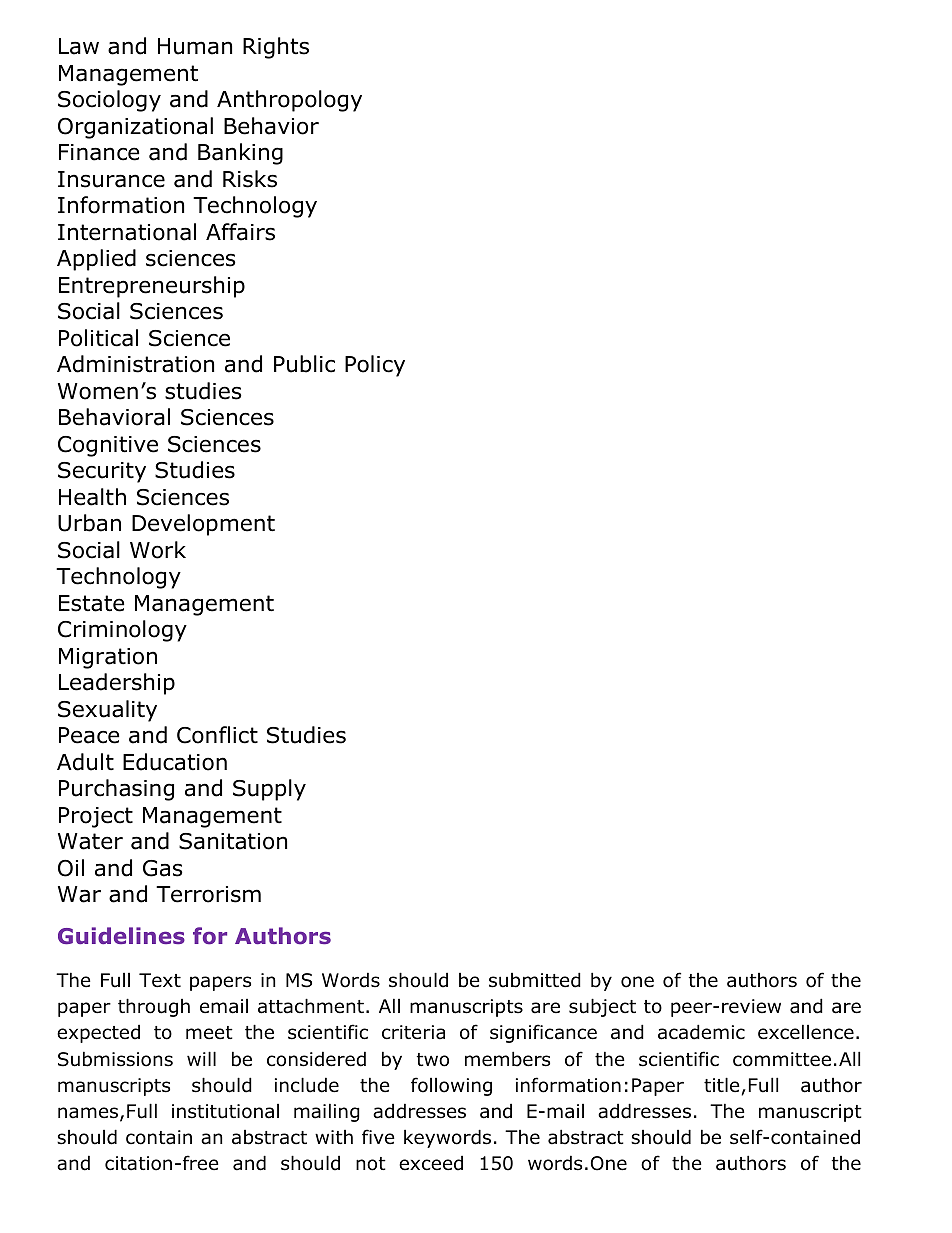 Image resolution: width=952 pixels, height=1233 pixels. I want to click on Education, so click(175, 762).
